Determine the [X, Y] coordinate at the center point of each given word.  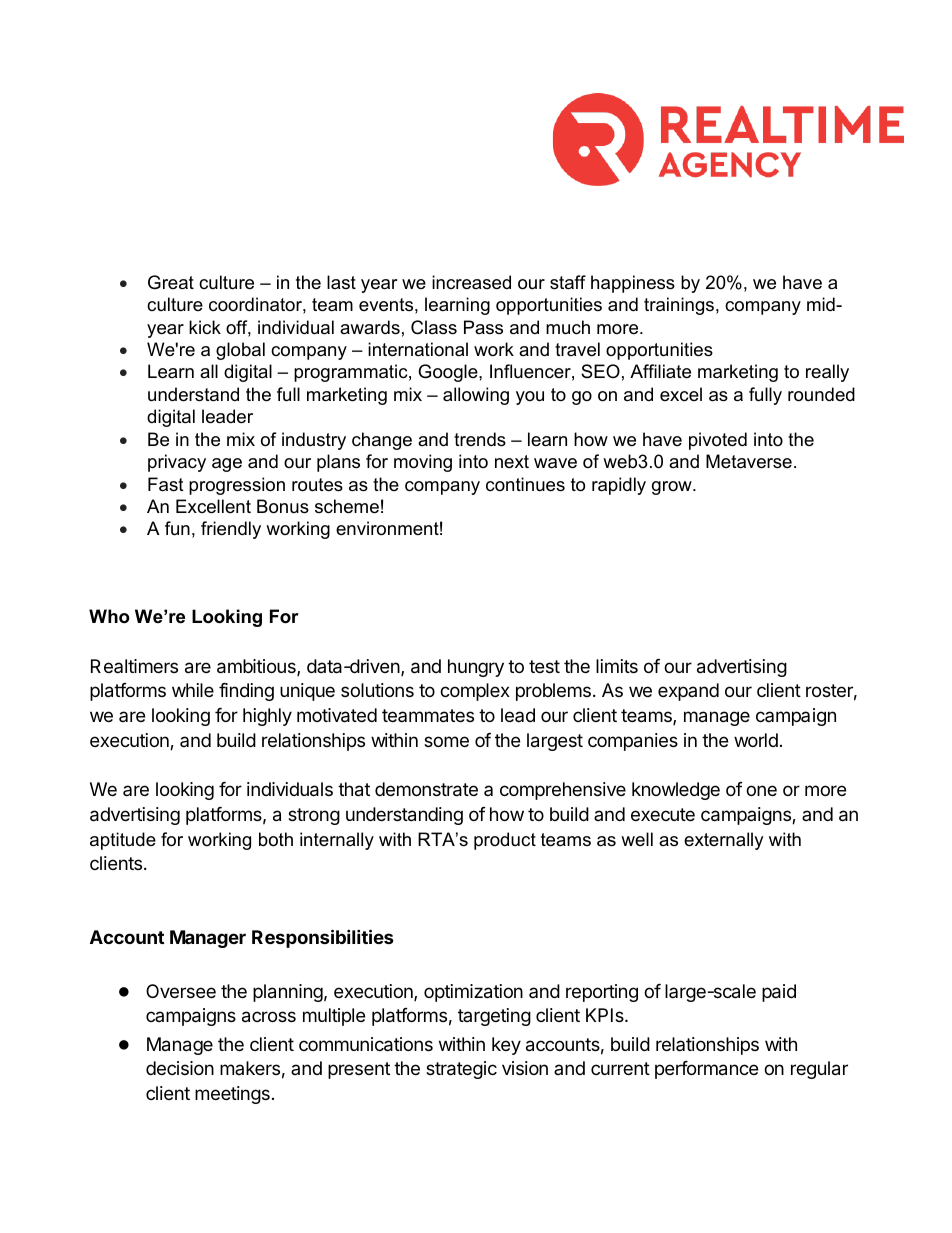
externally [724, 841]
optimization [473, 993]
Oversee [181, 991]
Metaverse [749, 461]
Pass [483, 327]
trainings [679, 306]
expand [688, 692]
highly [267, 717]
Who [109, 616]
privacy [177, 463]
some [446, 741]
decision [180, 1068]
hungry [476, 668]
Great [171, 282]
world [756, 740]
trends [480, 439]
